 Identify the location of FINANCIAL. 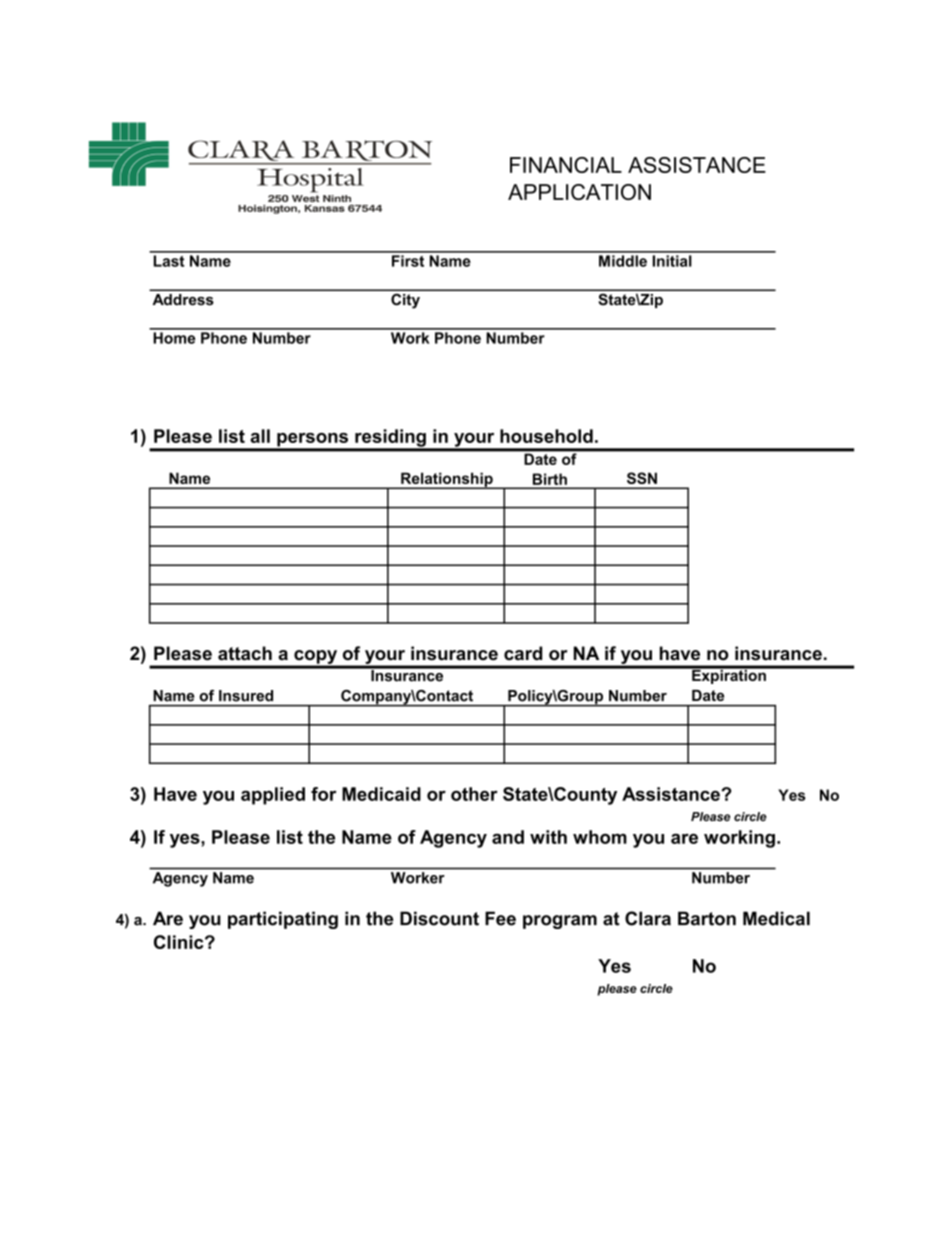
(566, 165).
